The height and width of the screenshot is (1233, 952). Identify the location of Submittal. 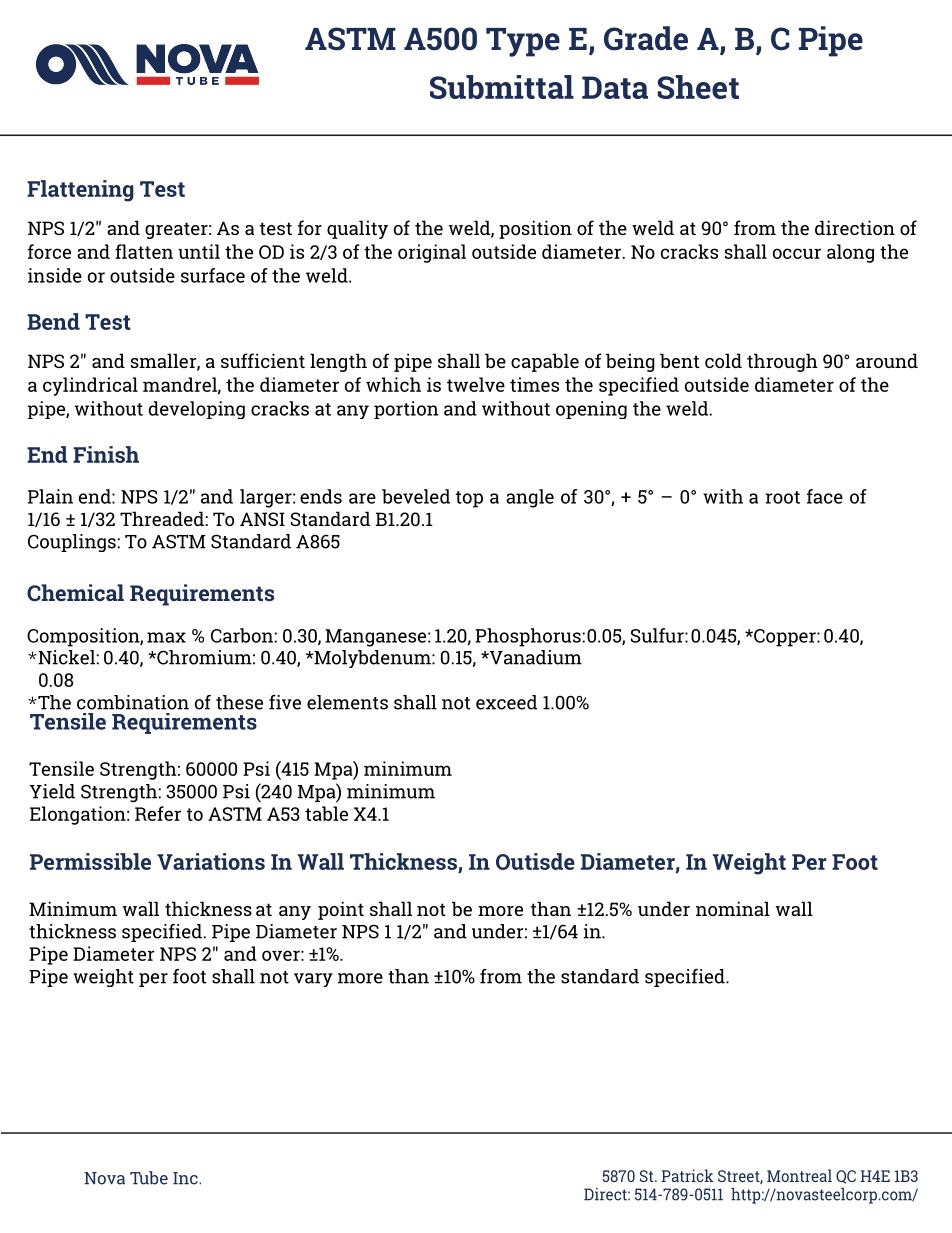
(502, 87).
